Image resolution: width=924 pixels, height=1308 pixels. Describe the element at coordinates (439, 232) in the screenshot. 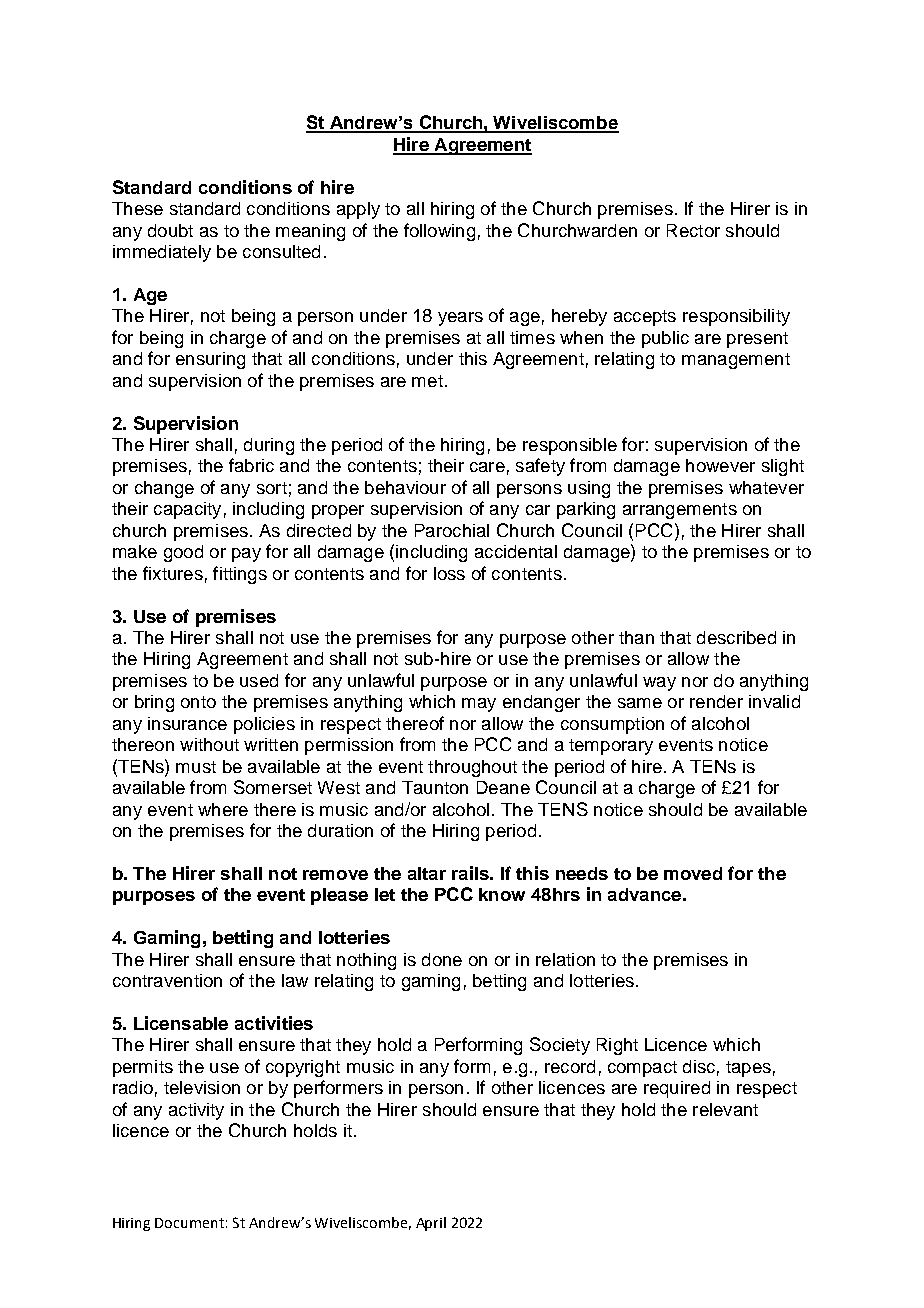

I see `following` at that location.
